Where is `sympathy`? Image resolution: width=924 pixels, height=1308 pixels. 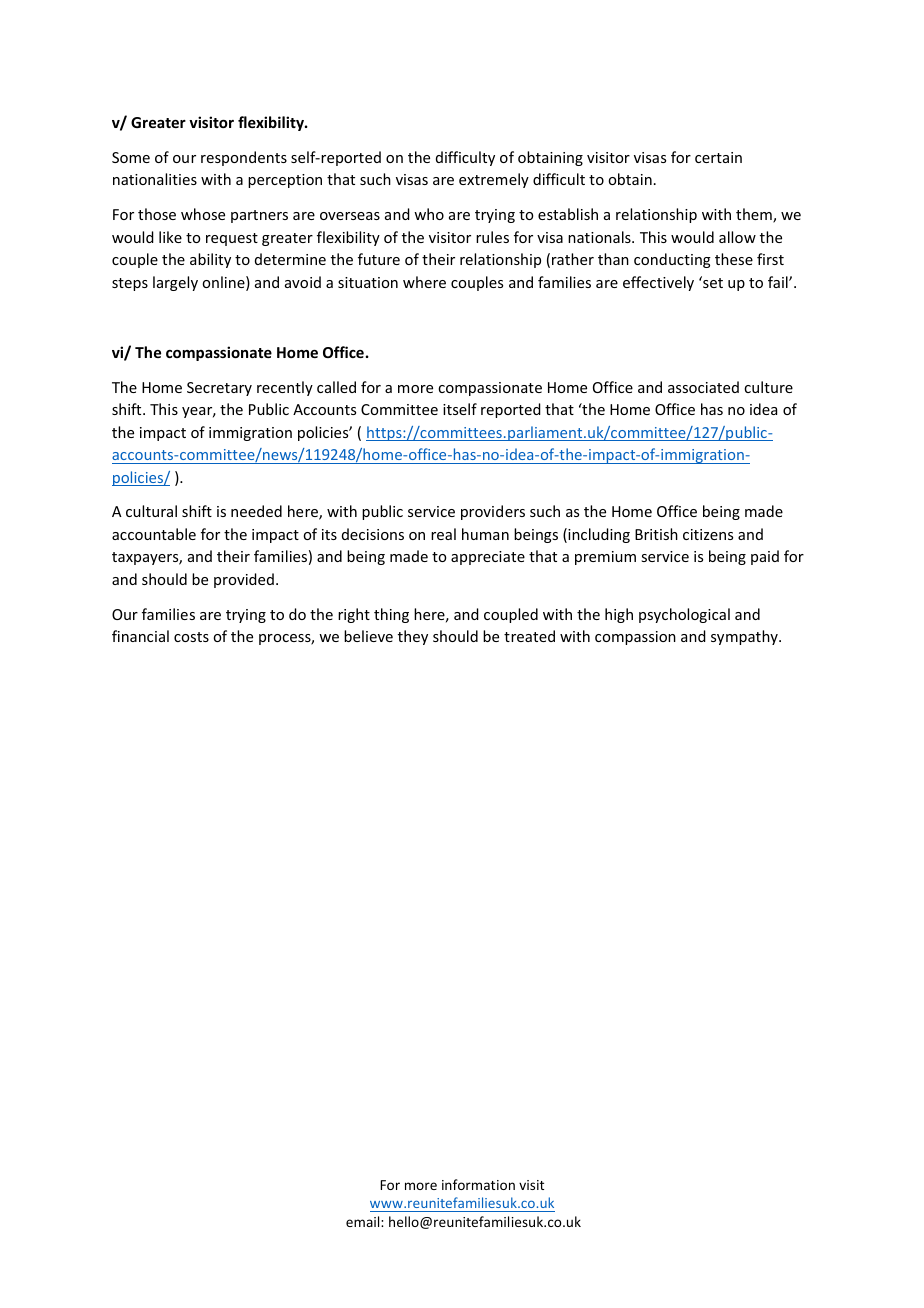
sympathy is located at coordinates (745, 637).
